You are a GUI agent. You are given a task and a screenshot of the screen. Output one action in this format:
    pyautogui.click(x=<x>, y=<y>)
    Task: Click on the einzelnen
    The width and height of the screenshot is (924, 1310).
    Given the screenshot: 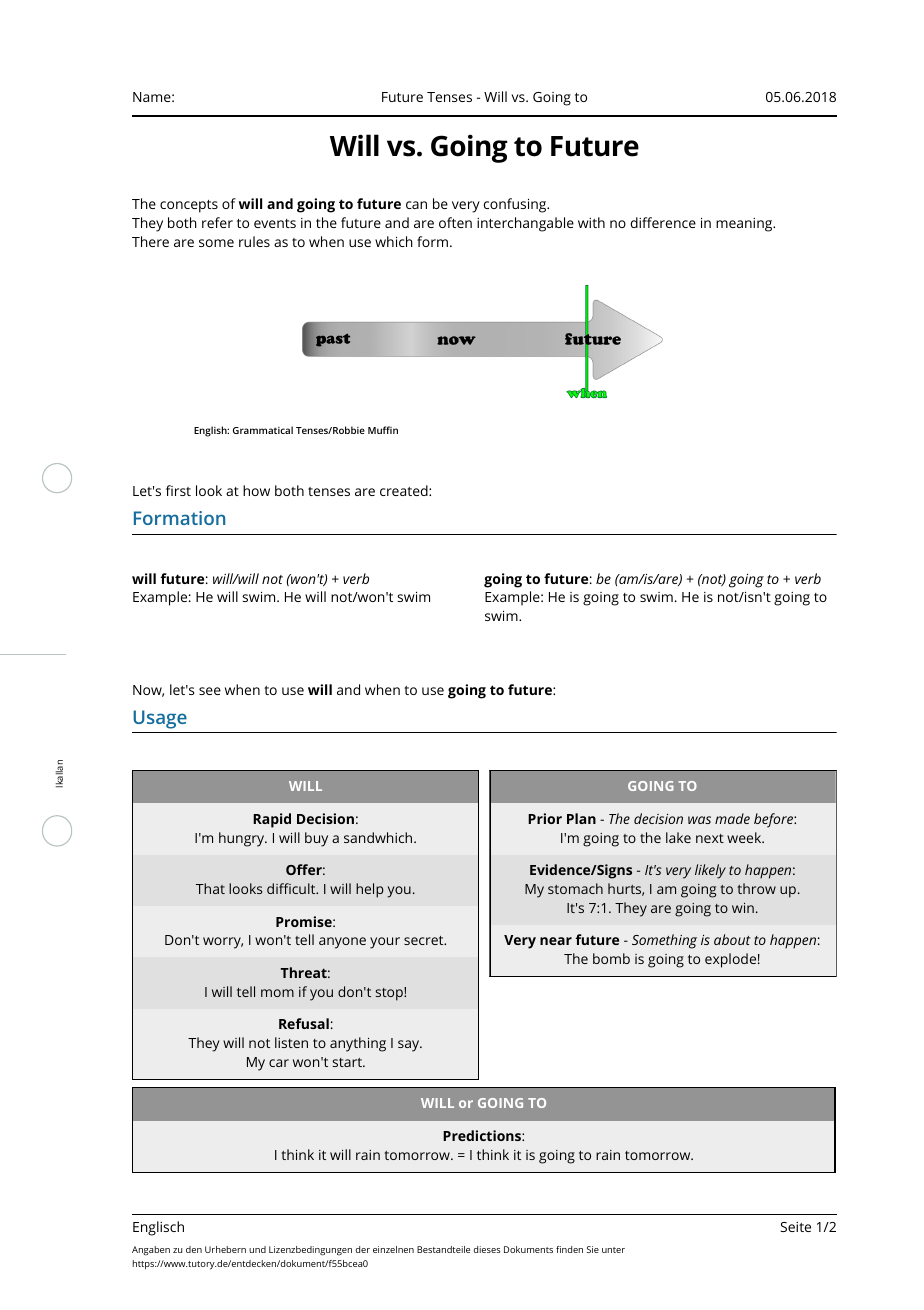 What is the action you would take?
    pyautogui.click(x=393, y=1249)
